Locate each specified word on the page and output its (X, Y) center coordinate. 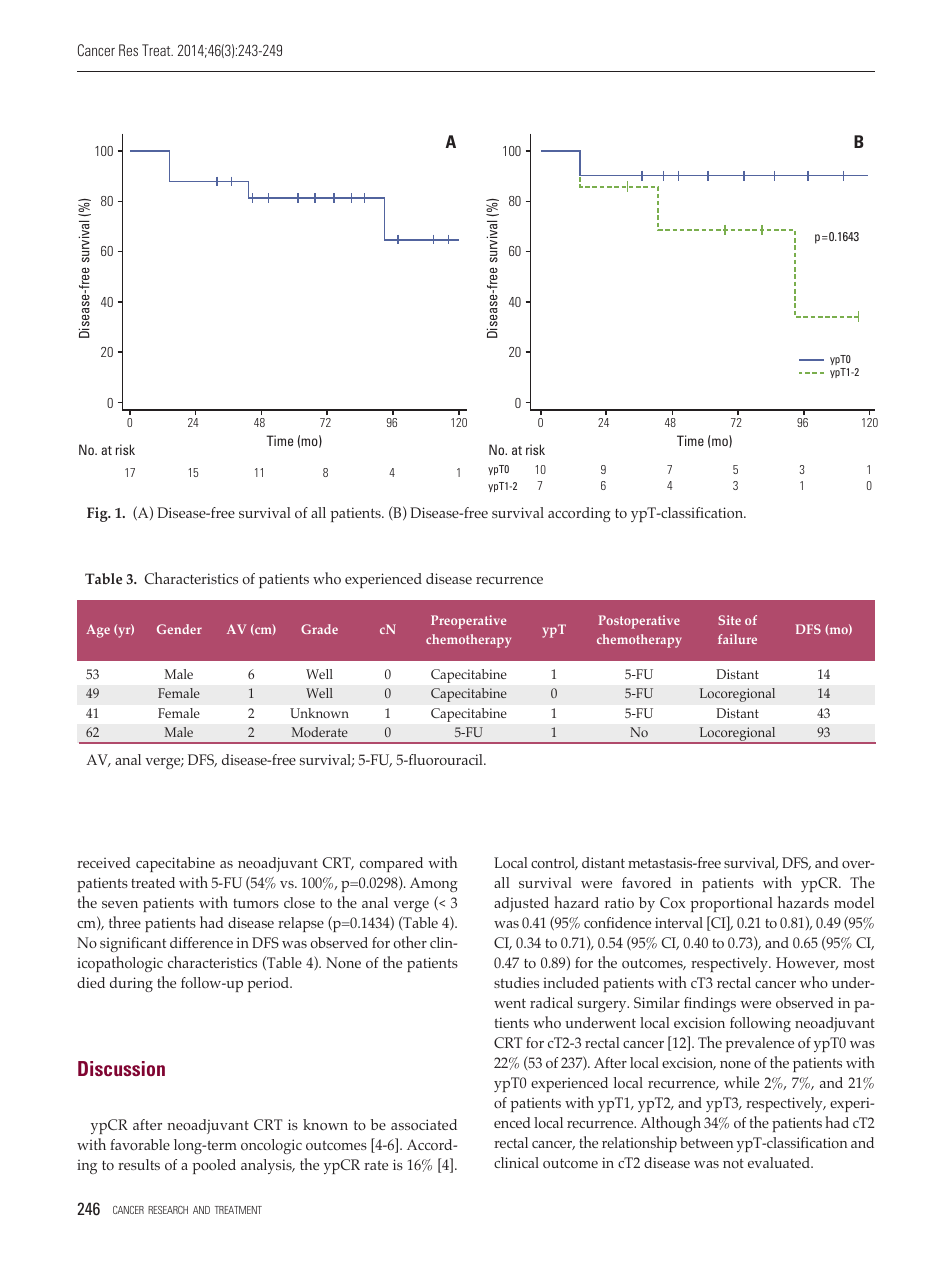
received (104, 862)
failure (737, 639)
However (807, 963)
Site (729, 620)
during (131, 984)
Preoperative (468, 622)
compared (391, 864)
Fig (98, 514)
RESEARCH (168, 1210)
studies (516, 982)
